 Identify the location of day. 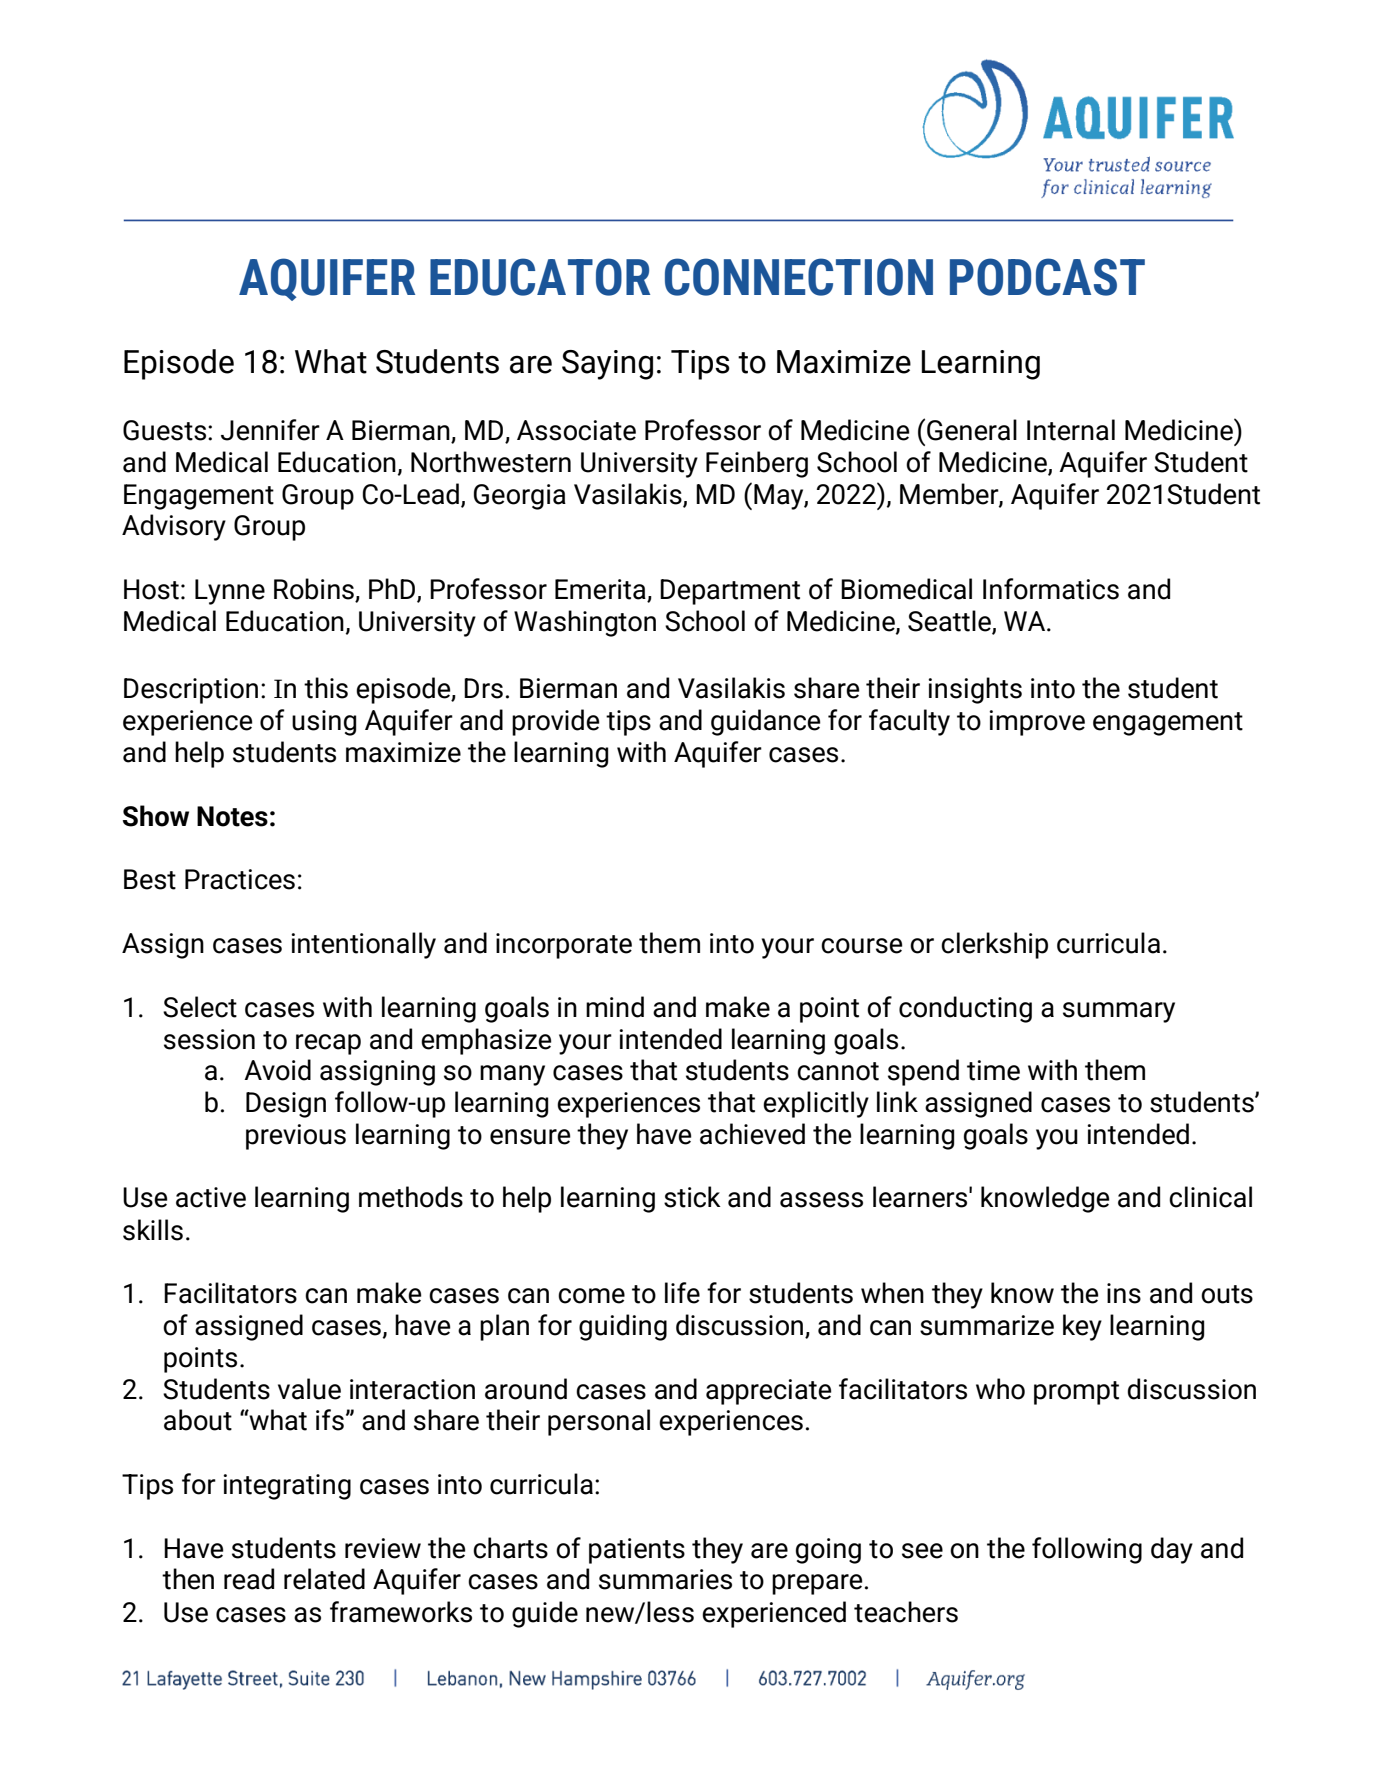
(1172, 1550).
